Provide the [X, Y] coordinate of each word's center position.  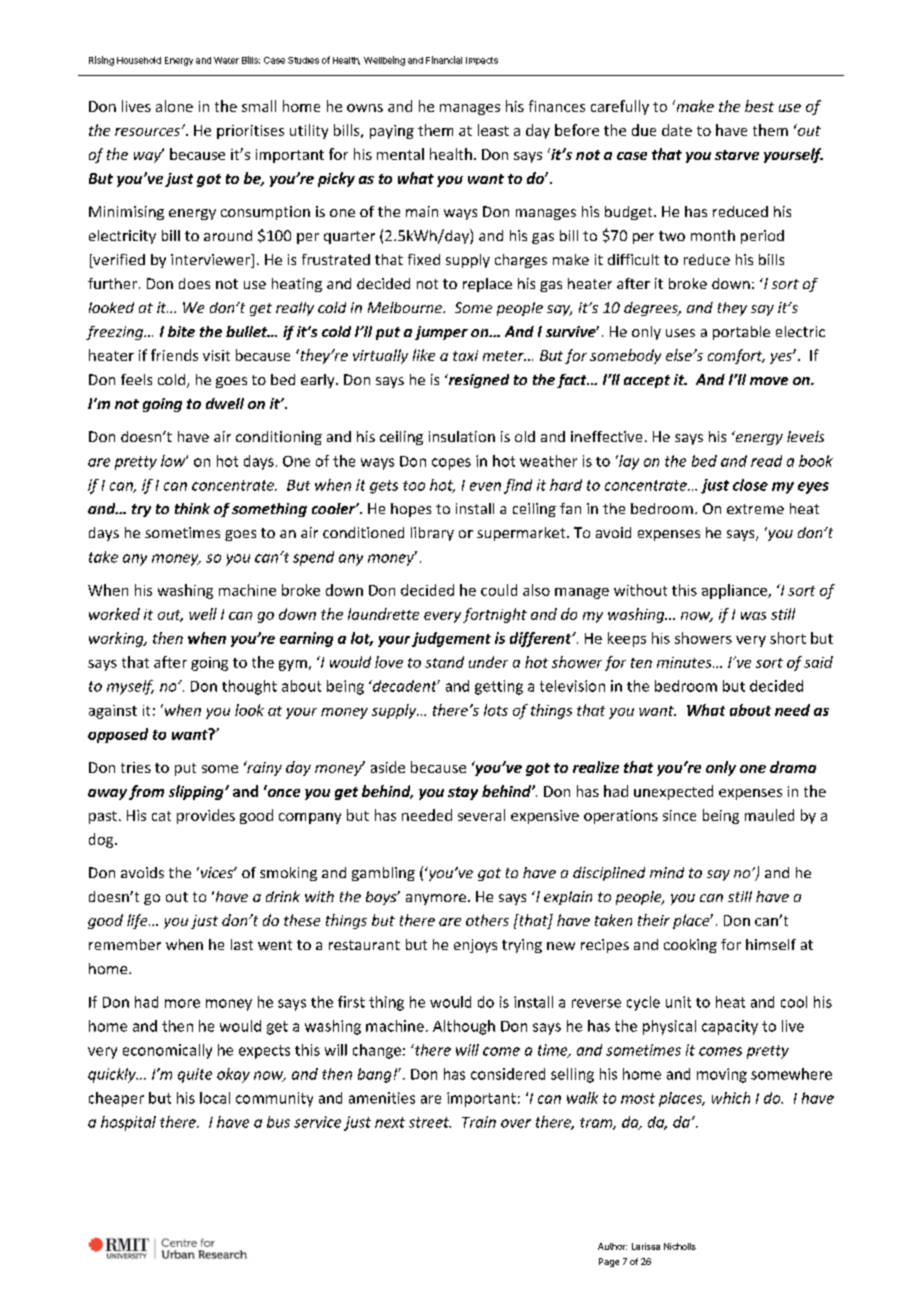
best [759, 106]
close [750, 485]
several [481, 815]
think [192, 508]
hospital [128, 1123]
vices [216, 872]
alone [174, 106]
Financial [444, 60]
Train [479, 1122]
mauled [769, 815]
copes [451, 464]
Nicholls [680, 1246]
